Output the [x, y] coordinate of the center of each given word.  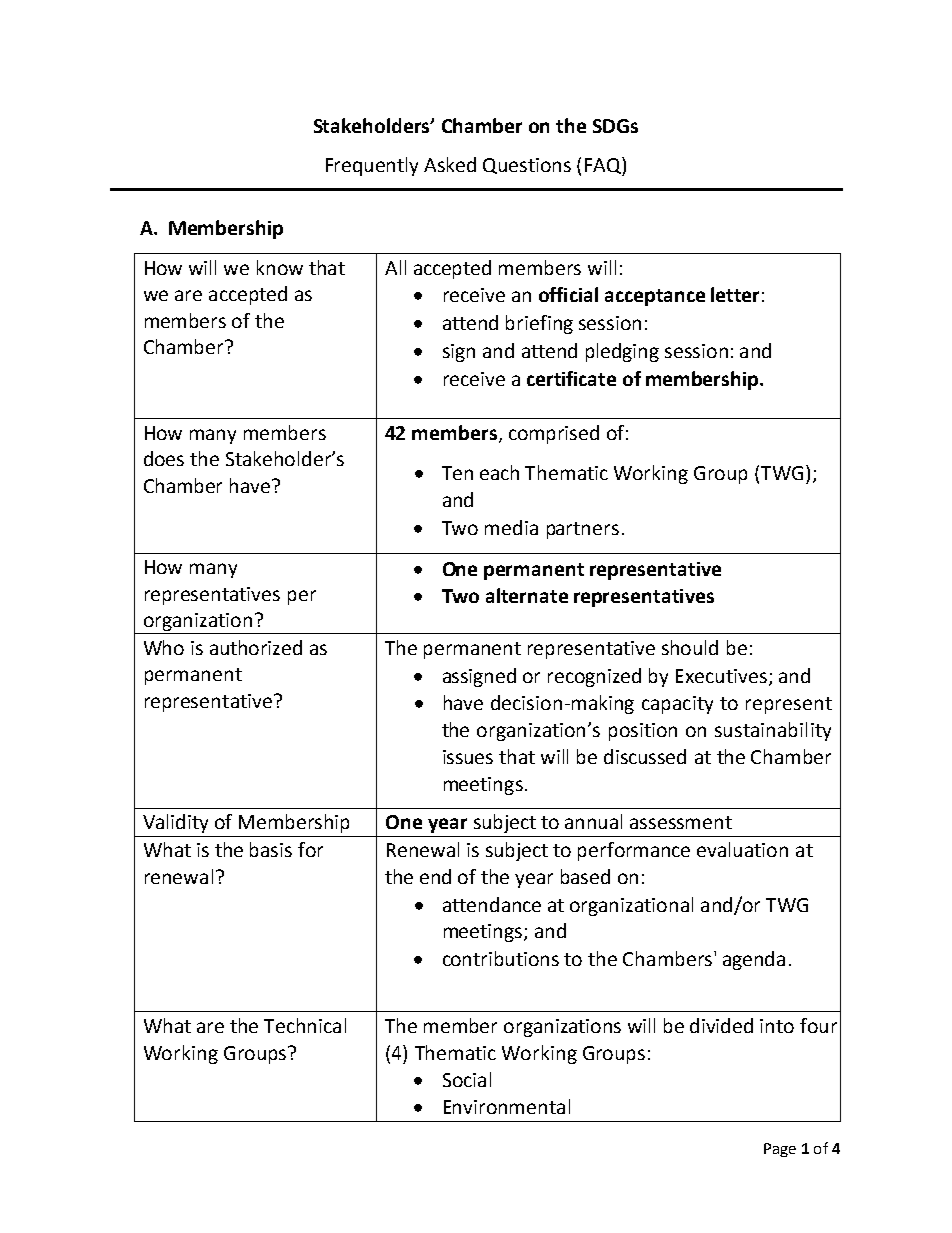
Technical [305, 1025]
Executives [721, 676]
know [280, 267]
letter [735, 294]
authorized [256, 647]
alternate [527, 595]
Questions [527, 166]
